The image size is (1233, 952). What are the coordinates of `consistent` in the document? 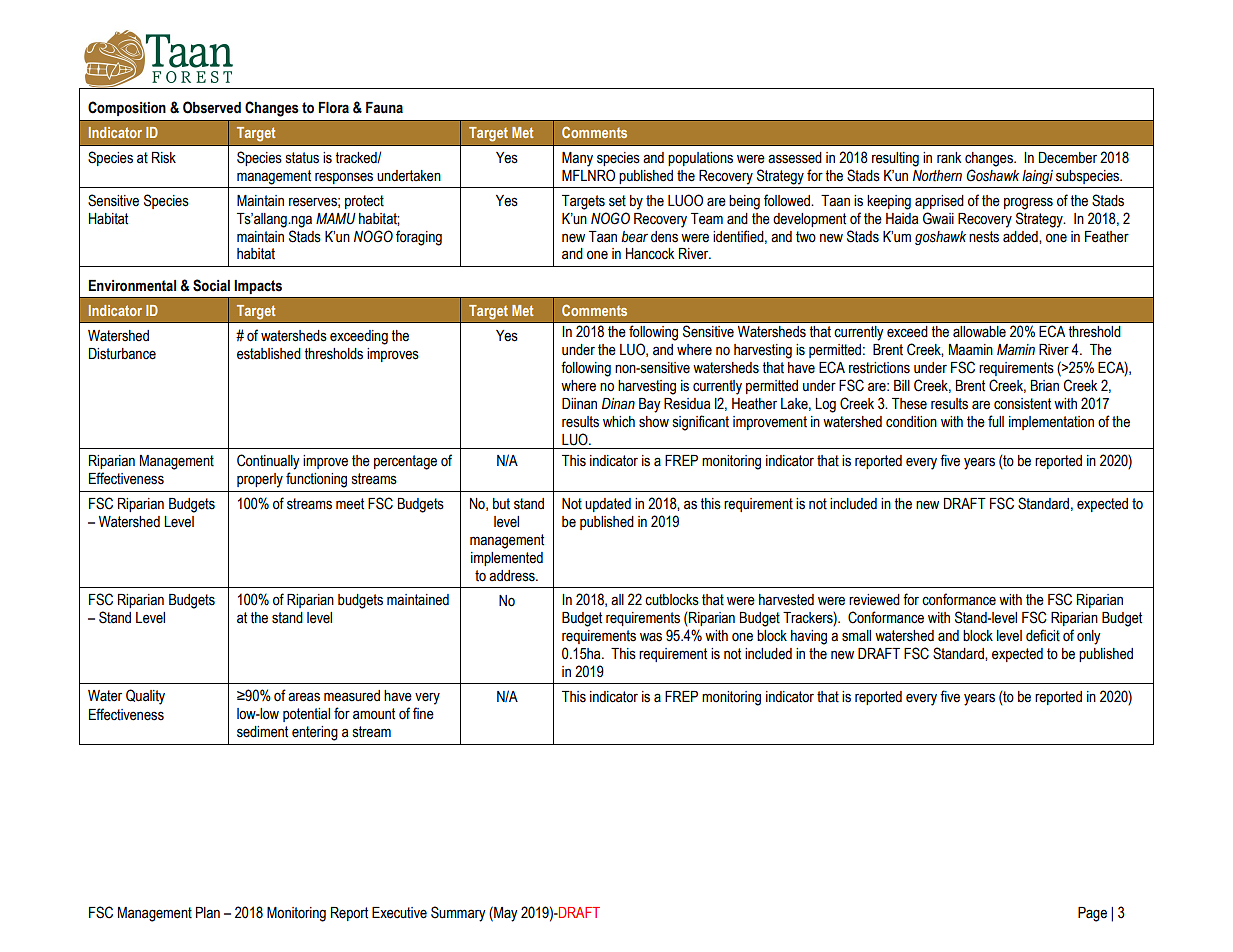 It's located at (1022, 404).
